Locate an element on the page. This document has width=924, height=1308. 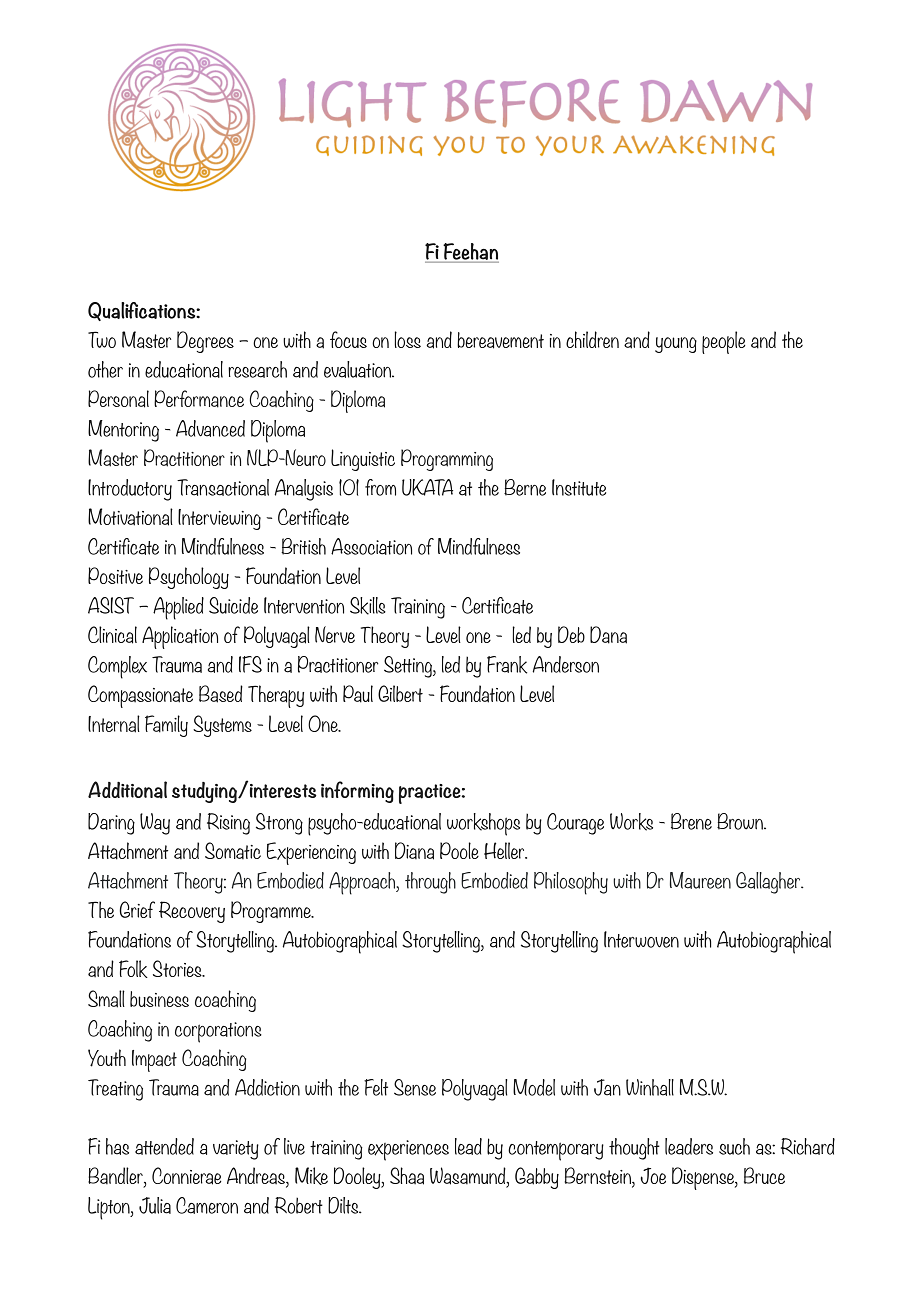
Cameron is located at coordinates (207, 1205).
